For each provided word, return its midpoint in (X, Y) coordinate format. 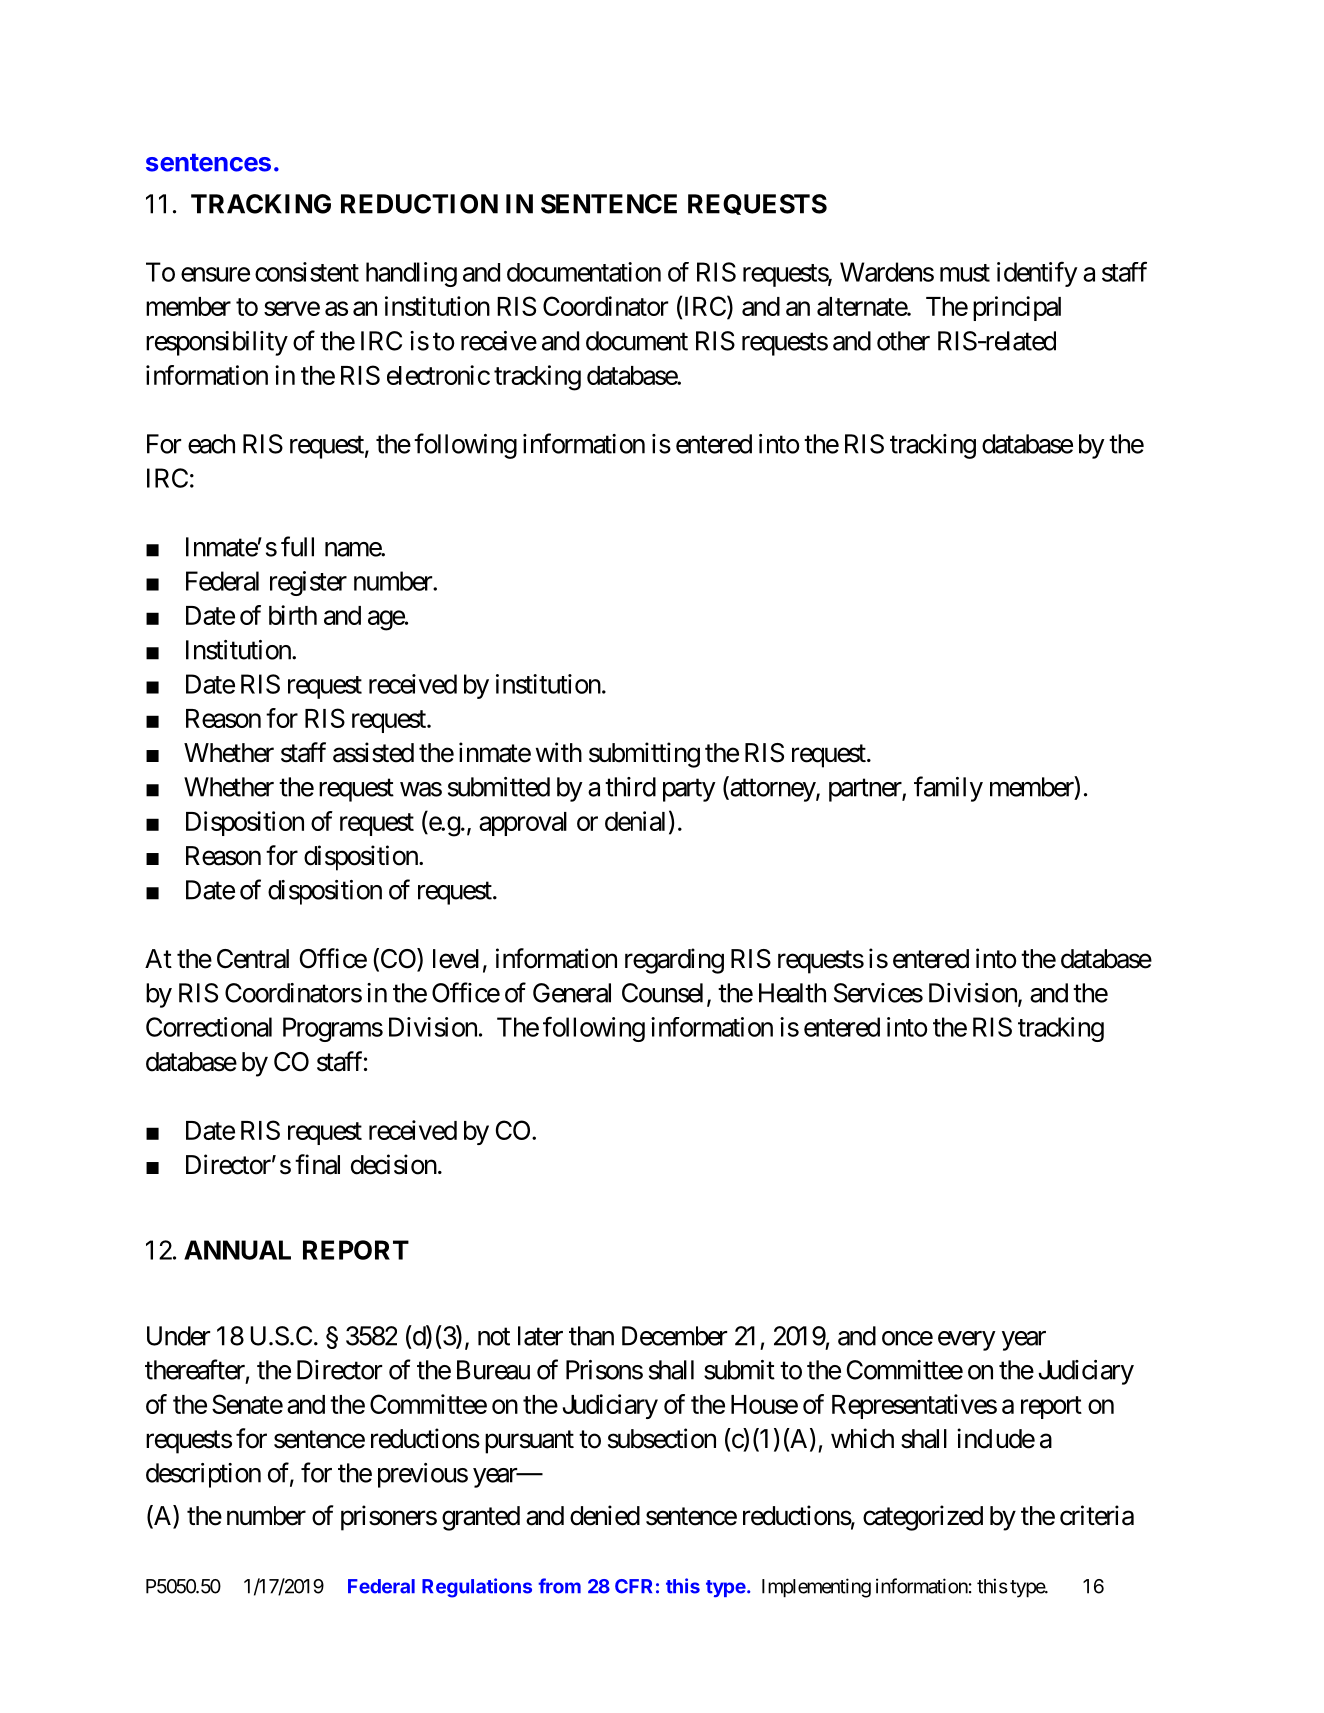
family (948, 789)
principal (1017, 308)
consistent (307, 272)
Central (253, 959)
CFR (633, 1586)
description (203, 1475)
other (903, 341)
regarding (674, 961)
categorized (923, 1518)
